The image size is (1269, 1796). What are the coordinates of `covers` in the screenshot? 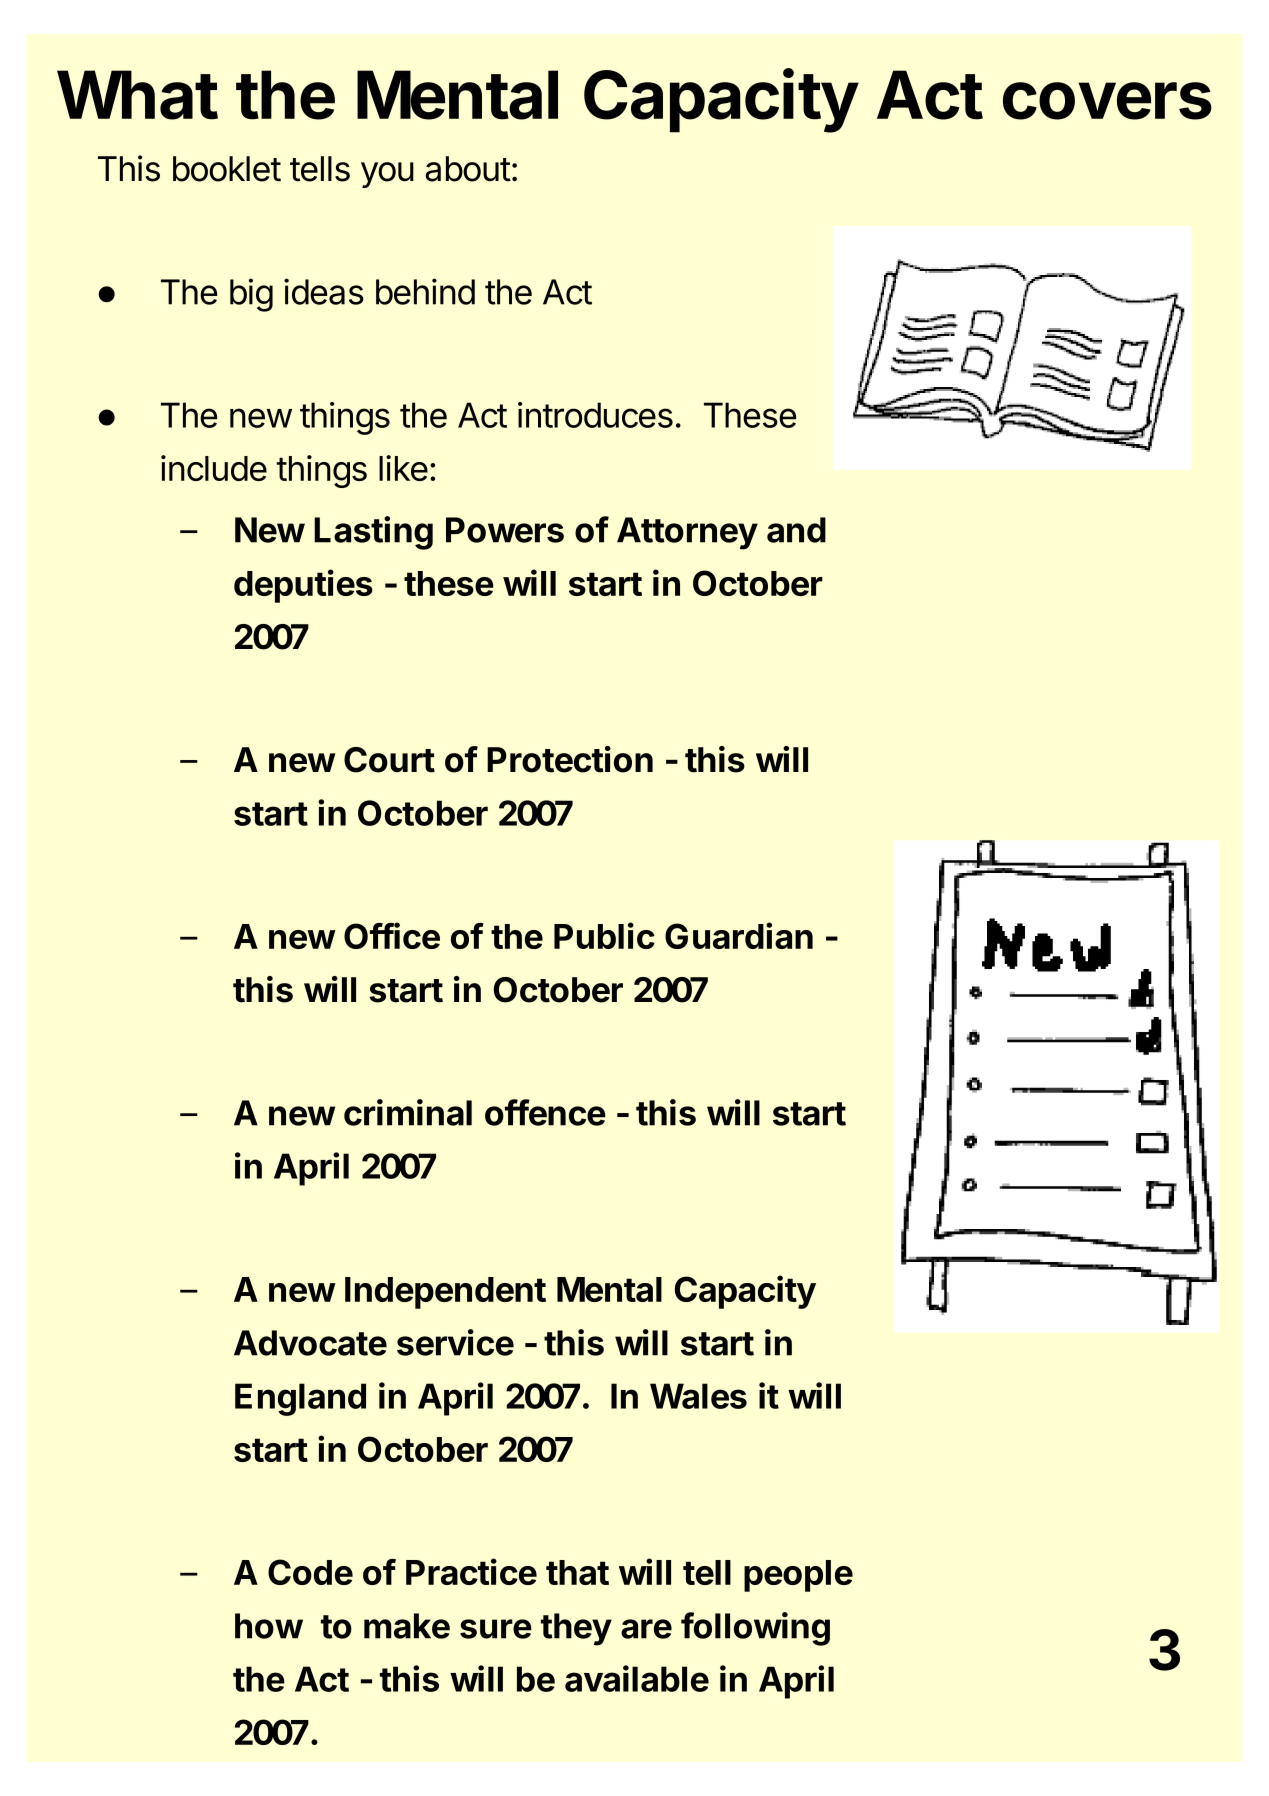 It's located at (1107, 101).
